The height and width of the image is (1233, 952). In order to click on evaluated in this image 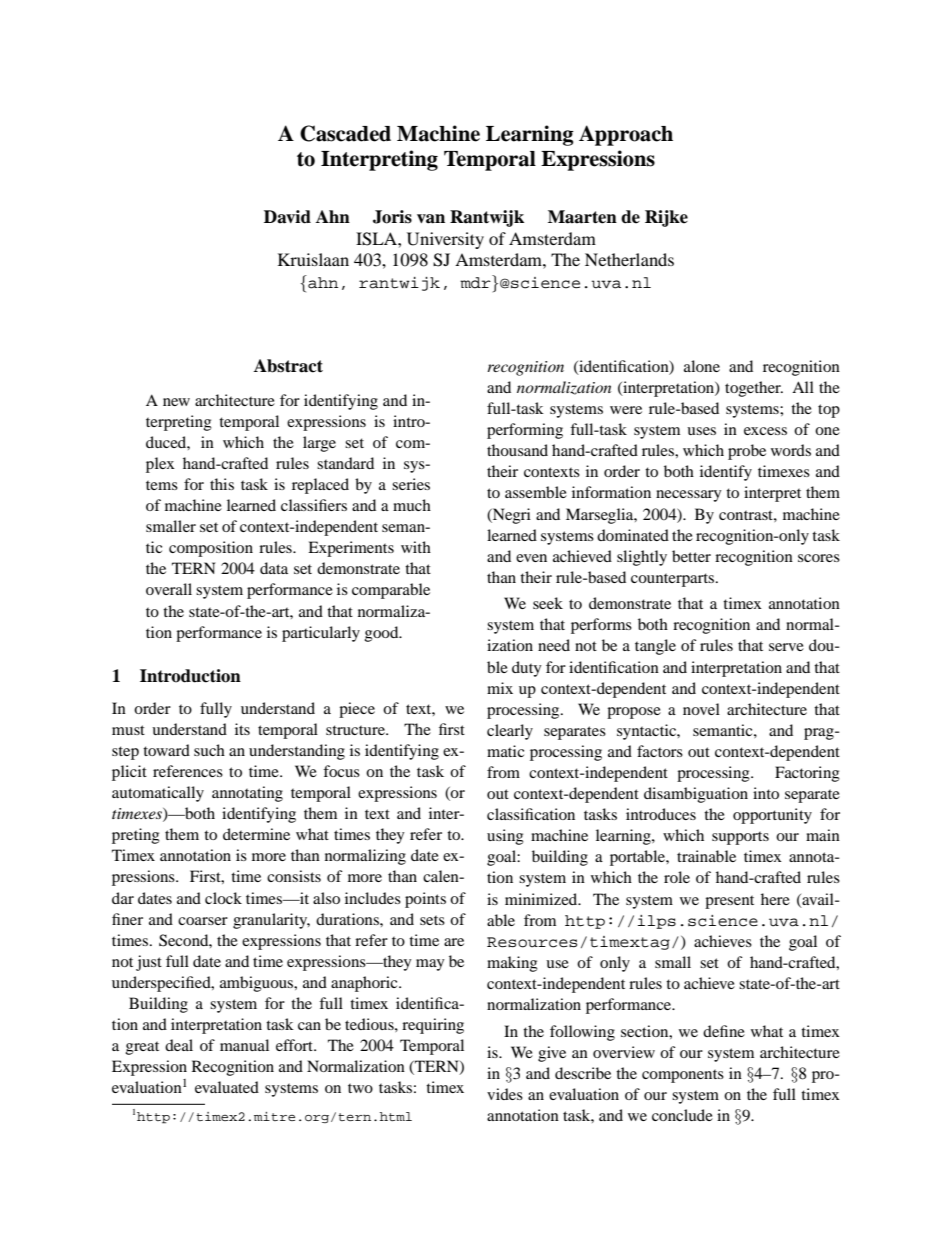, I will do `click(227, 1087)`.
